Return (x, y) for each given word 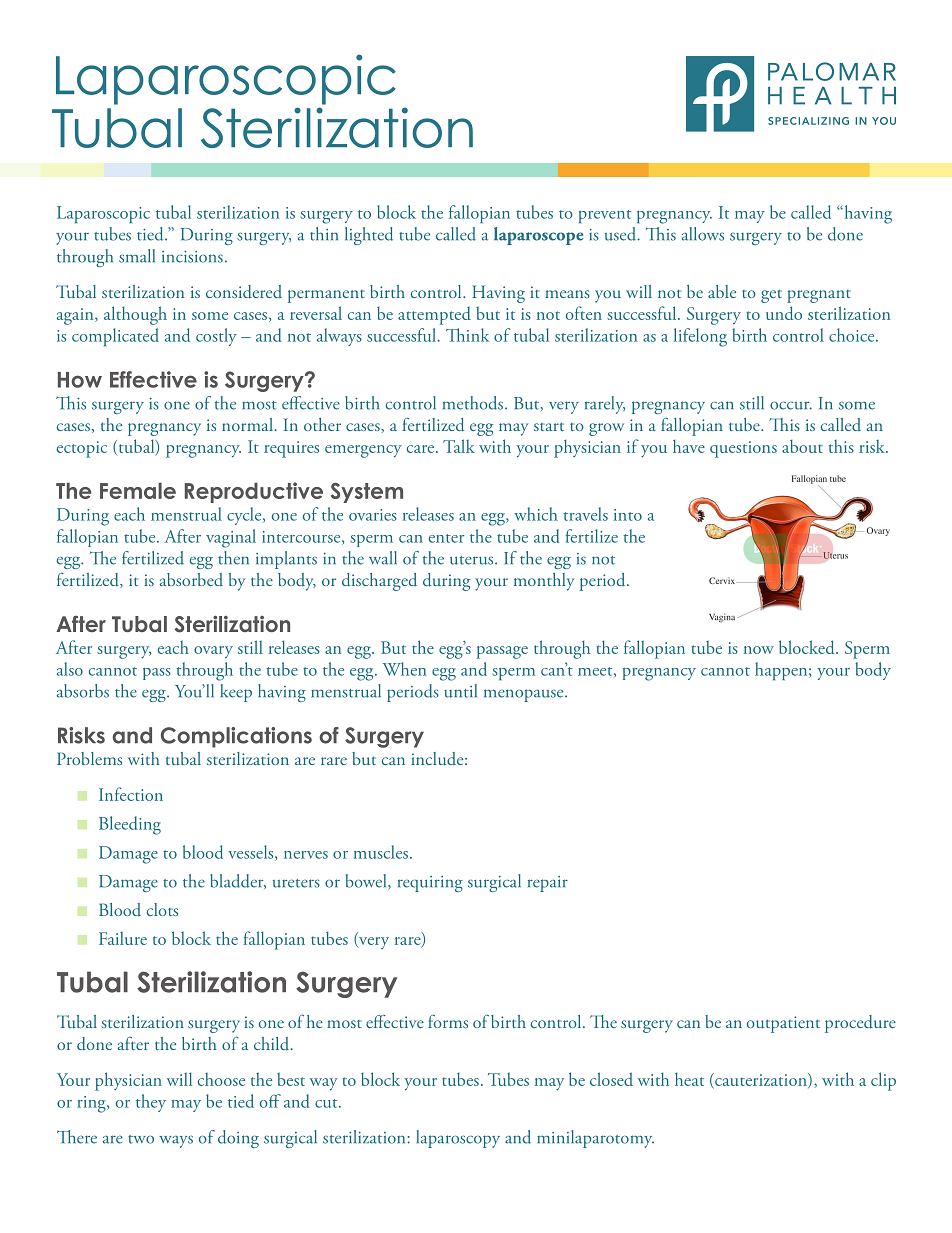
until (460, 691)
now (759, 650)
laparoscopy (458, 1139)
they (151, 1103)
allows (703, 234)
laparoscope (539, 236)
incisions (192, 257)
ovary (213, 652)
